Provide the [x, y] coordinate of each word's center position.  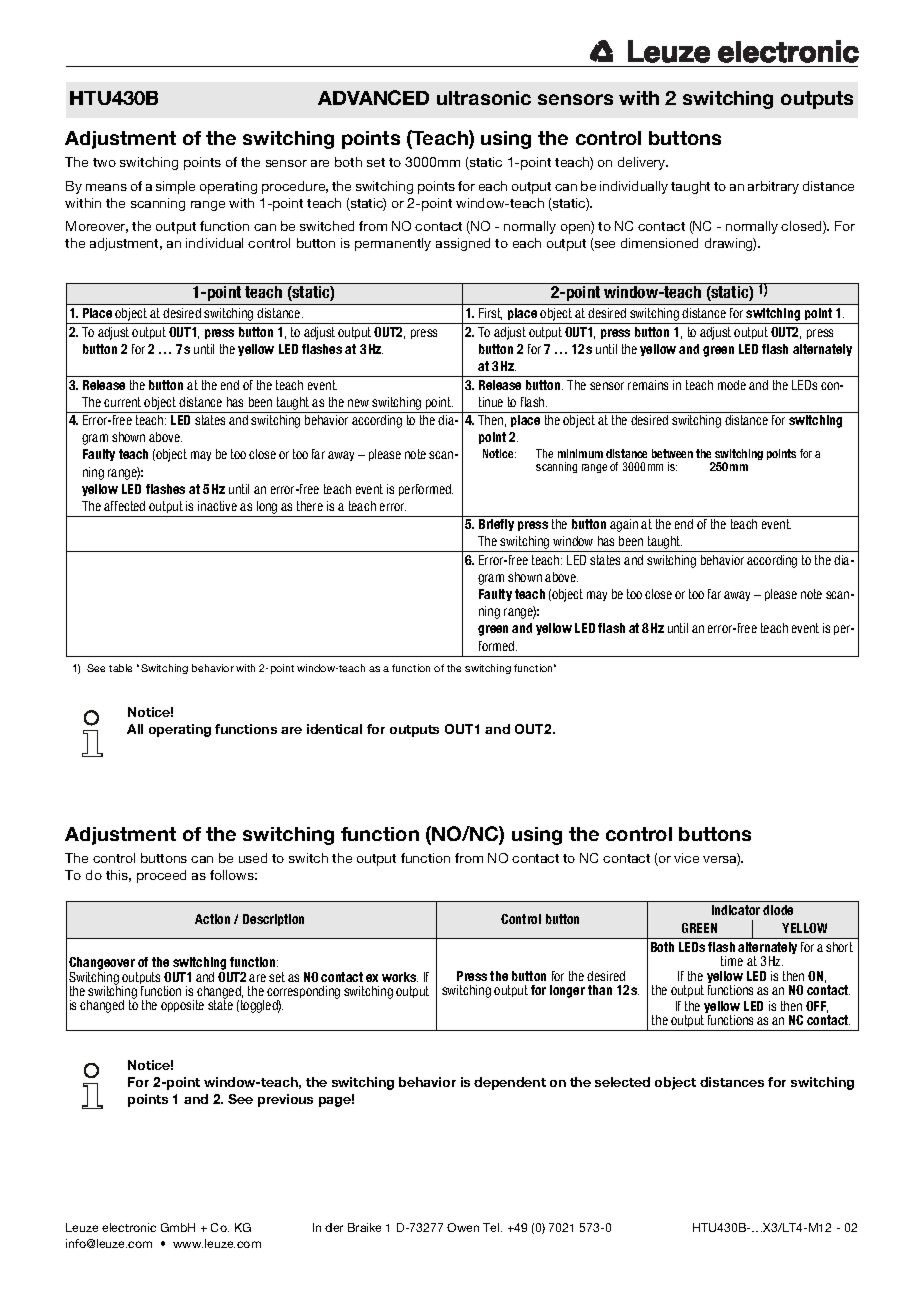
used [253, 858]
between [672, 453]
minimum [580, 453]
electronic [129, 1227]
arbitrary [773, 187]
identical [334, 729]
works [400, 977]
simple [175, 187]
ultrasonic [484, 98]
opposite [182, 1006]
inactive [217, 506]
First [490, 314]
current [122, 402]
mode [732, 385]
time [732, 961]
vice [686, 858]
